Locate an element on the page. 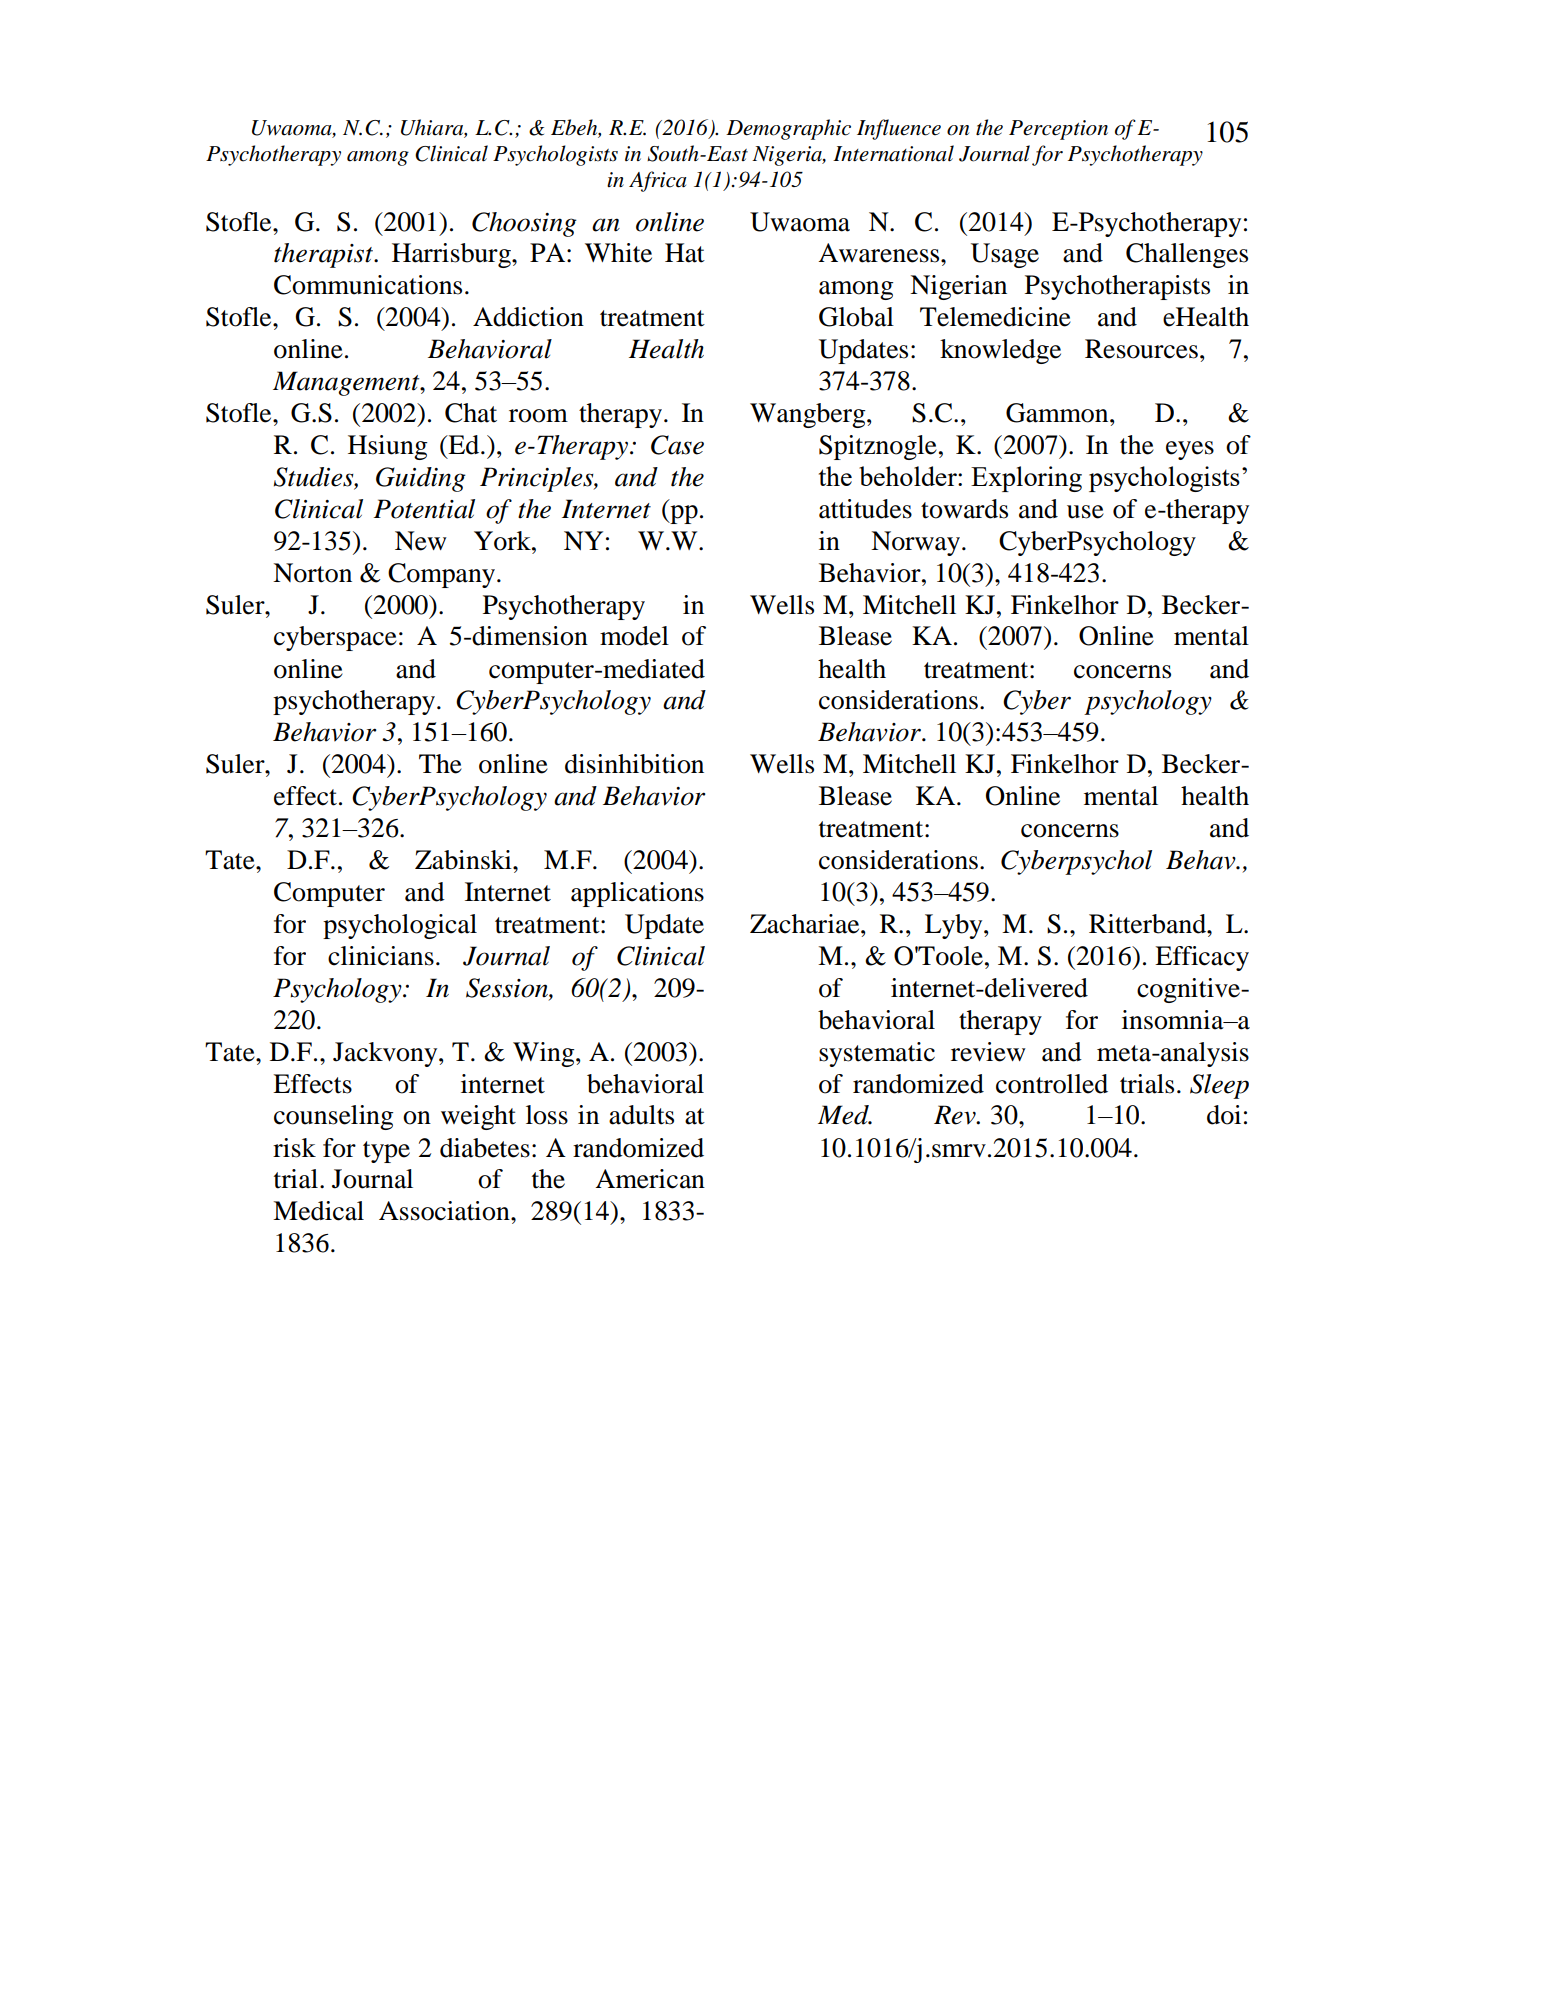 This page has width=1545, height=1999. applications is located at coordinates (637, 894).
